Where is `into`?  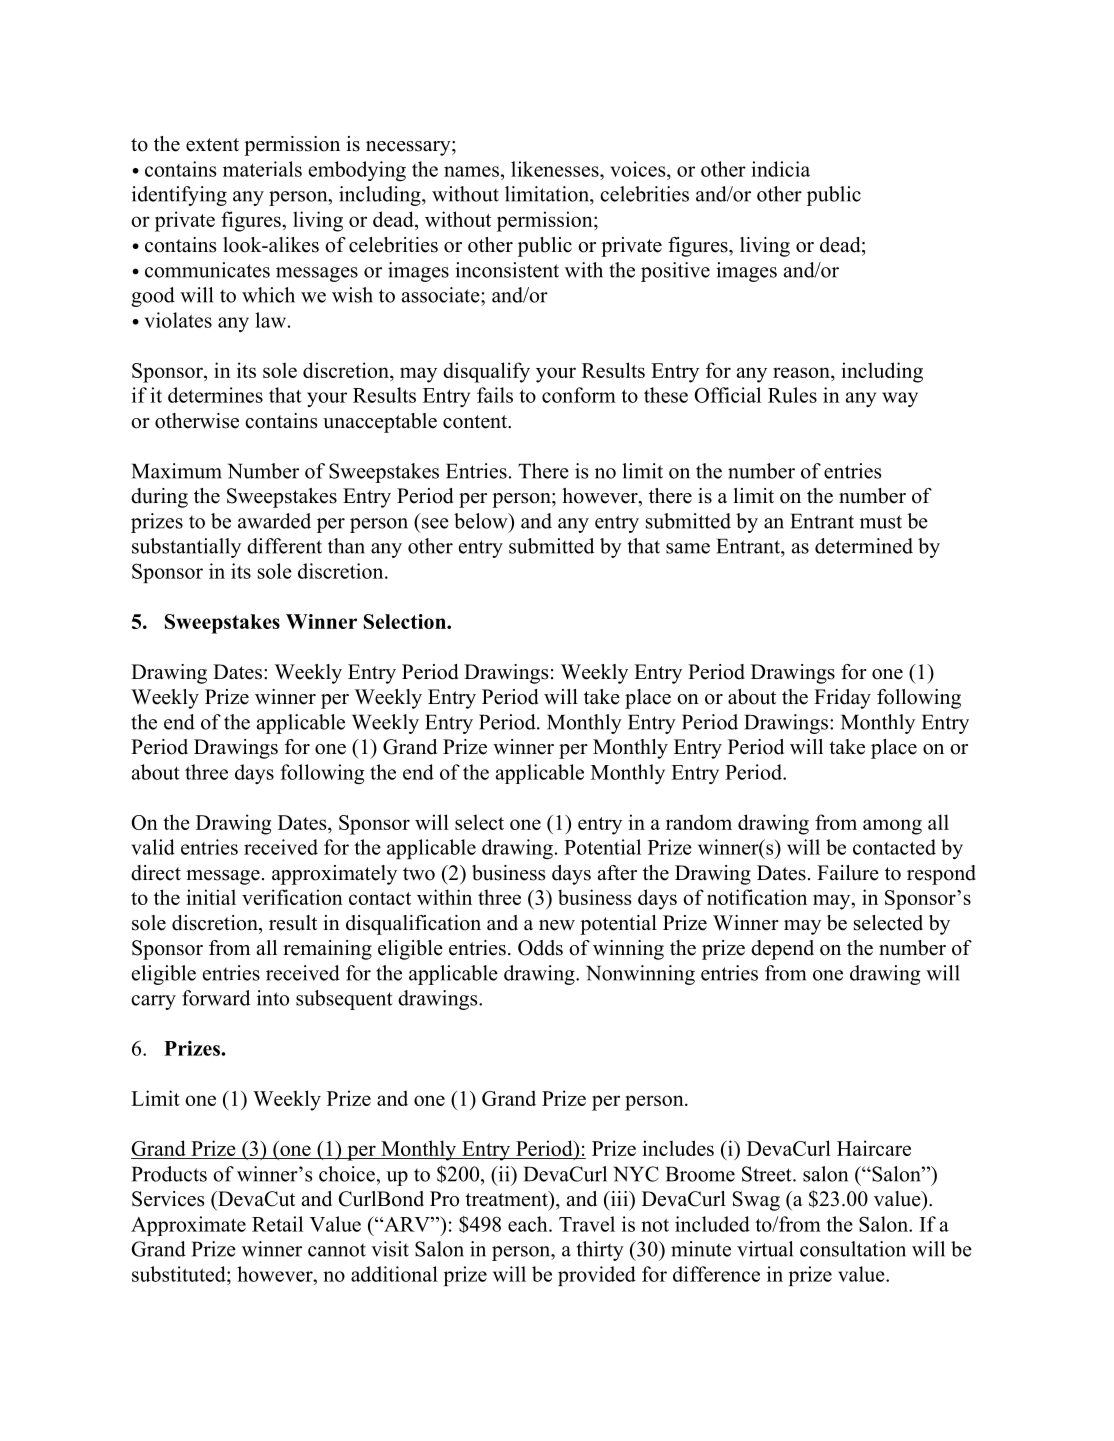 into is located at coordinates (273, 998).
